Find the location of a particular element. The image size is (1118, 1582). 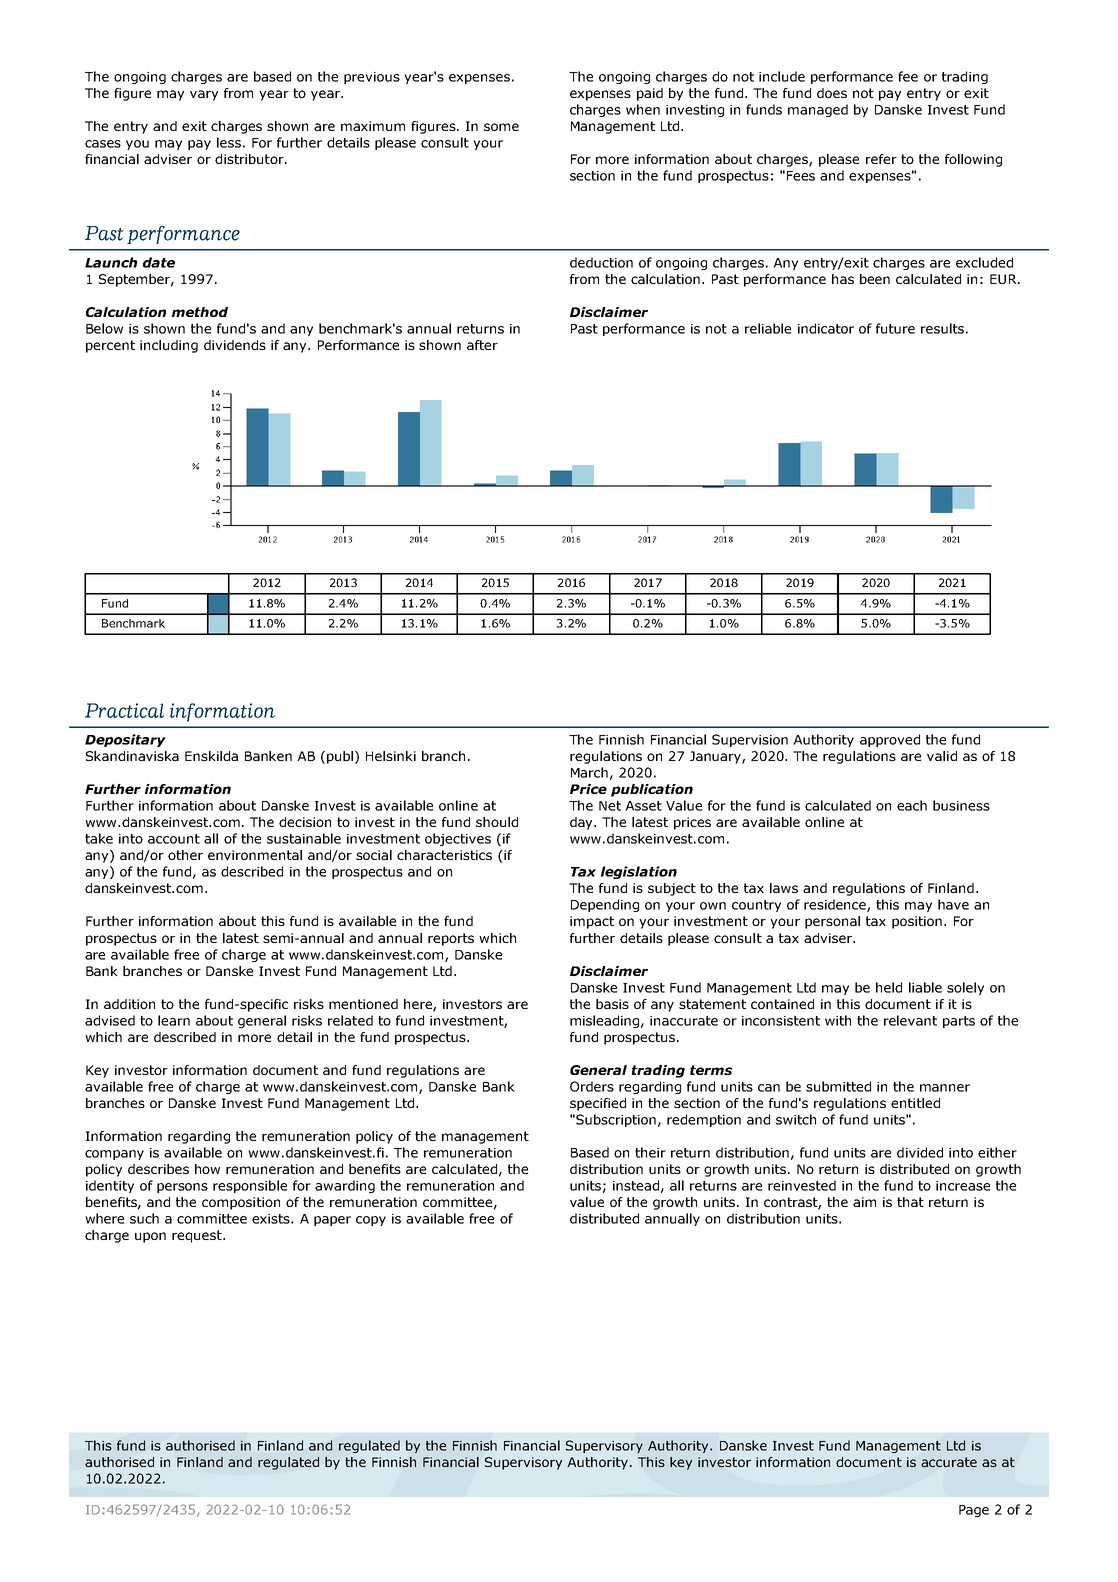

each is located at coordinates (912, 805).
